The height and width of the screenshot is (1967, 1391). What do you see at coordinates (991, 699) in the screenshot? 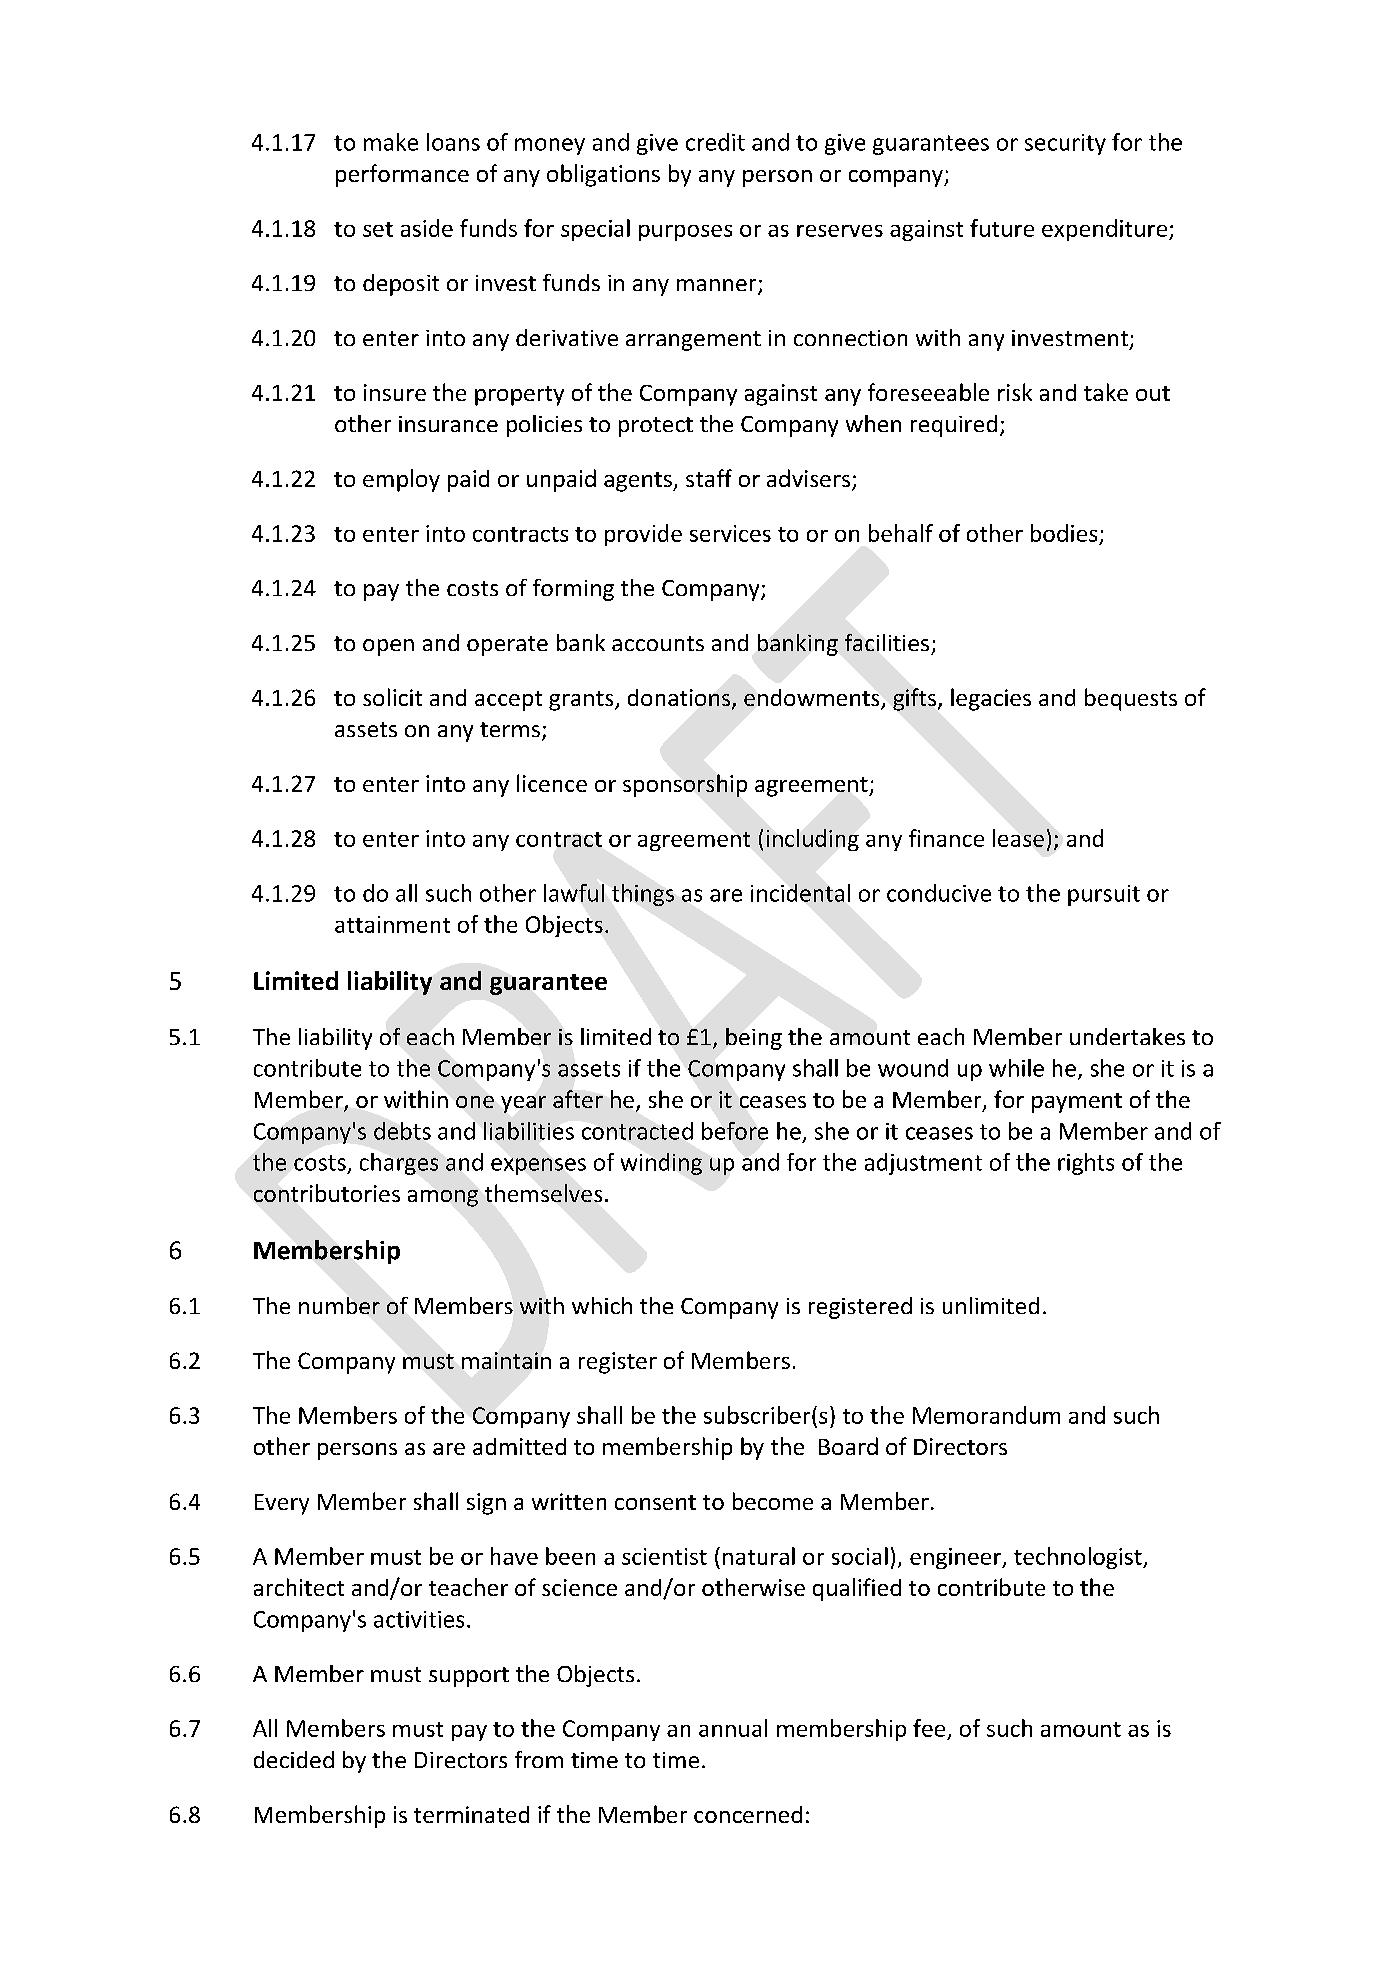
I see `legacies` at bounding box center [991, 699].
